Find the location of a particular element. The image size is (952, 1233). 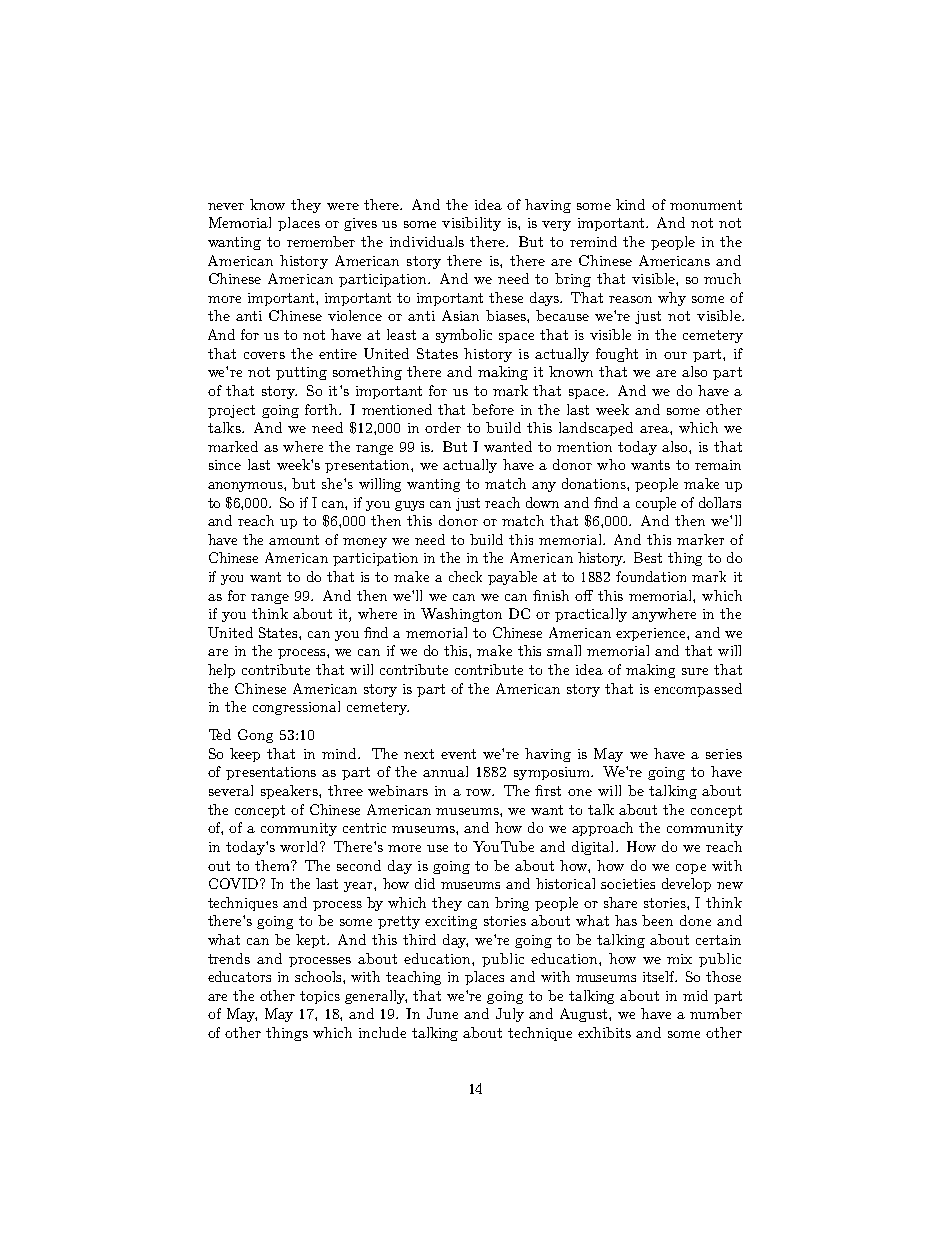

approach is located at coordinates (602, 829).
